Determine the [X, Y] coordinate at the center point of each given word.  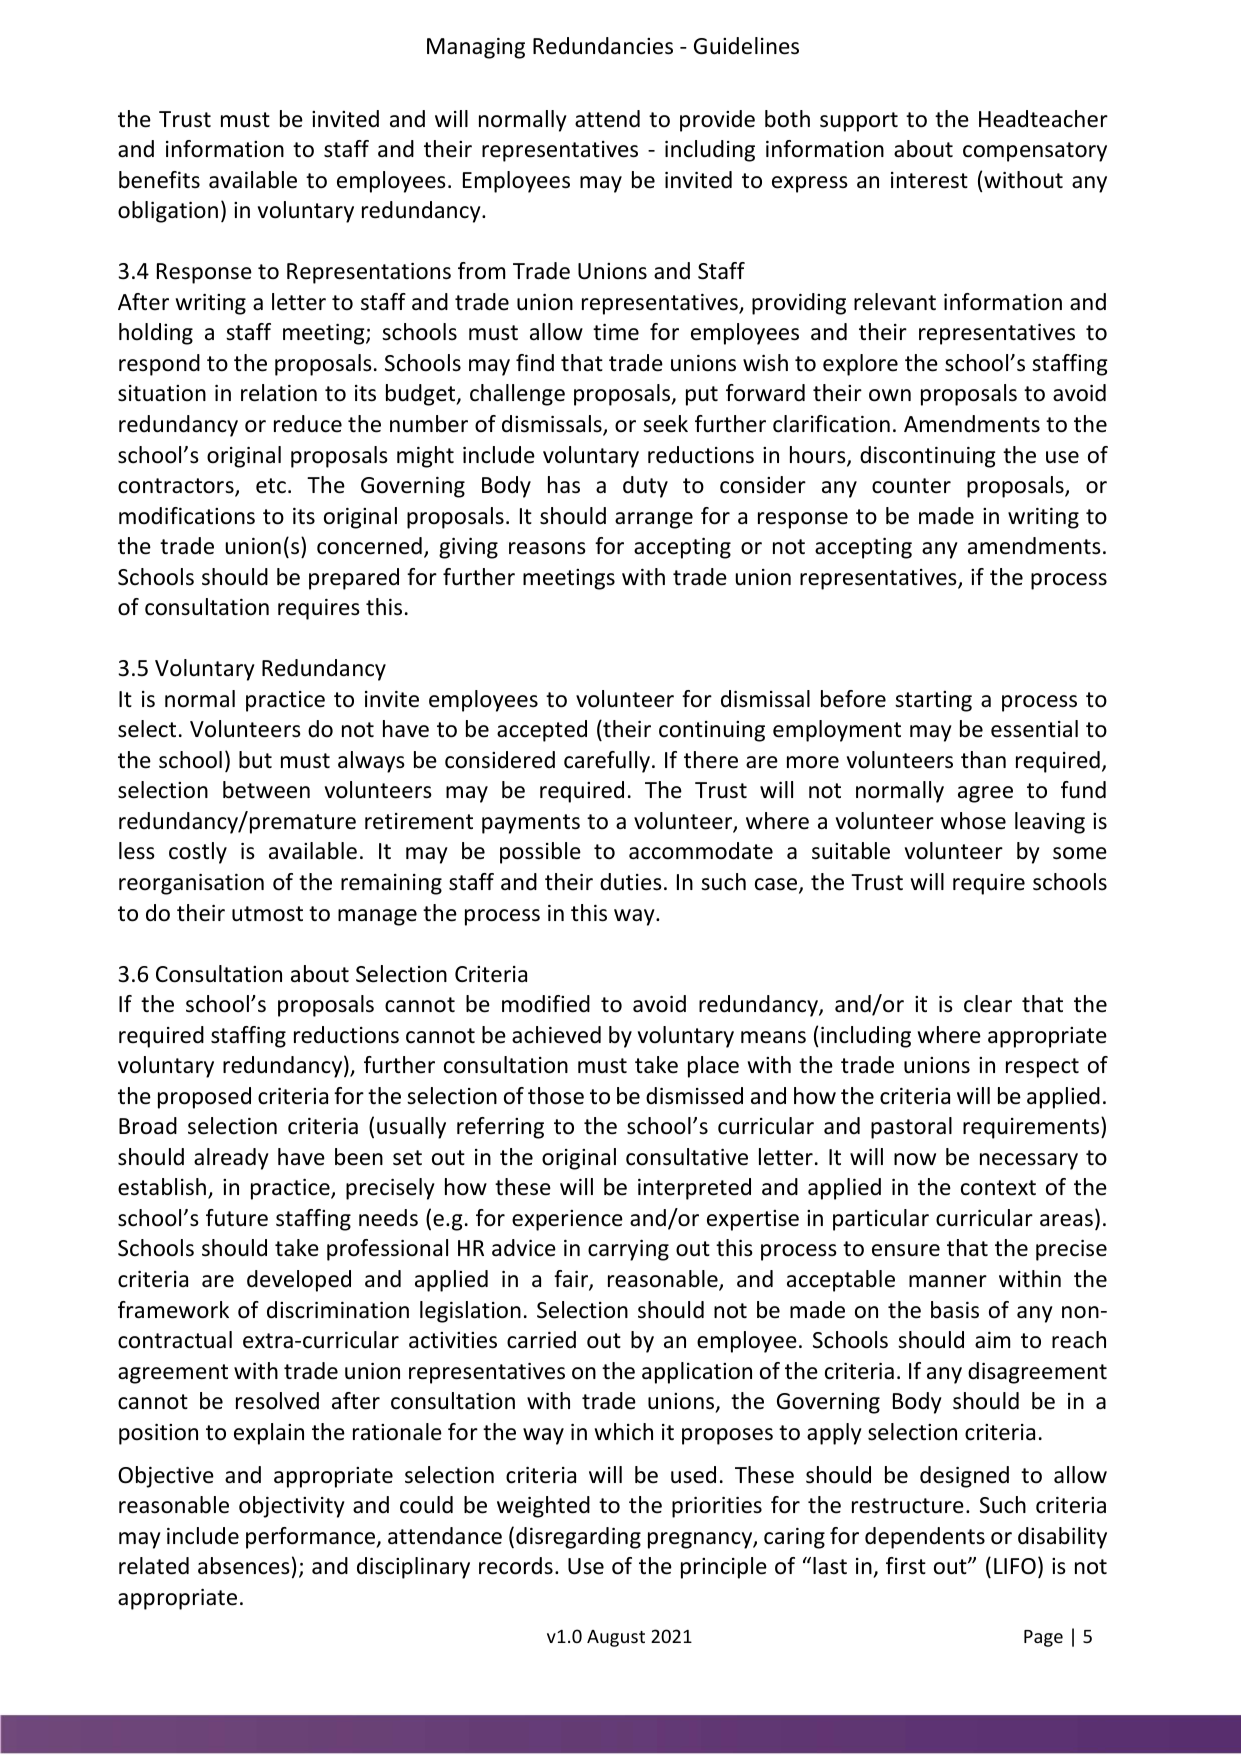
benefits [159, 180]
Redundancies [603, 46]
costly [198, 853]
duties [631, 882]
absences [244, 1566]
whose [973, 821]
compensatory [1035, 152]
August [616, 1638]
